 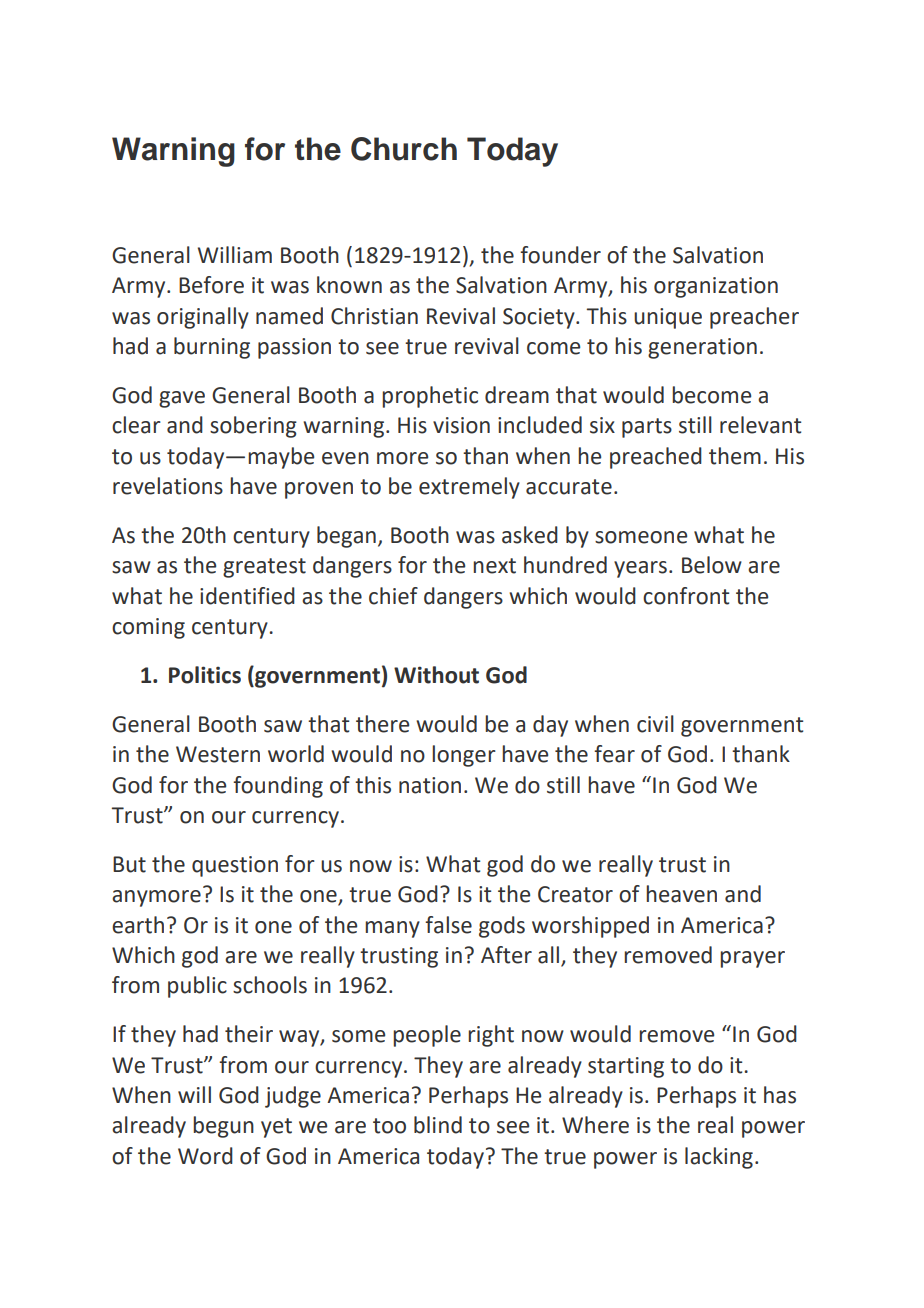 I want to click on confront, so click(x=686, y=596).
